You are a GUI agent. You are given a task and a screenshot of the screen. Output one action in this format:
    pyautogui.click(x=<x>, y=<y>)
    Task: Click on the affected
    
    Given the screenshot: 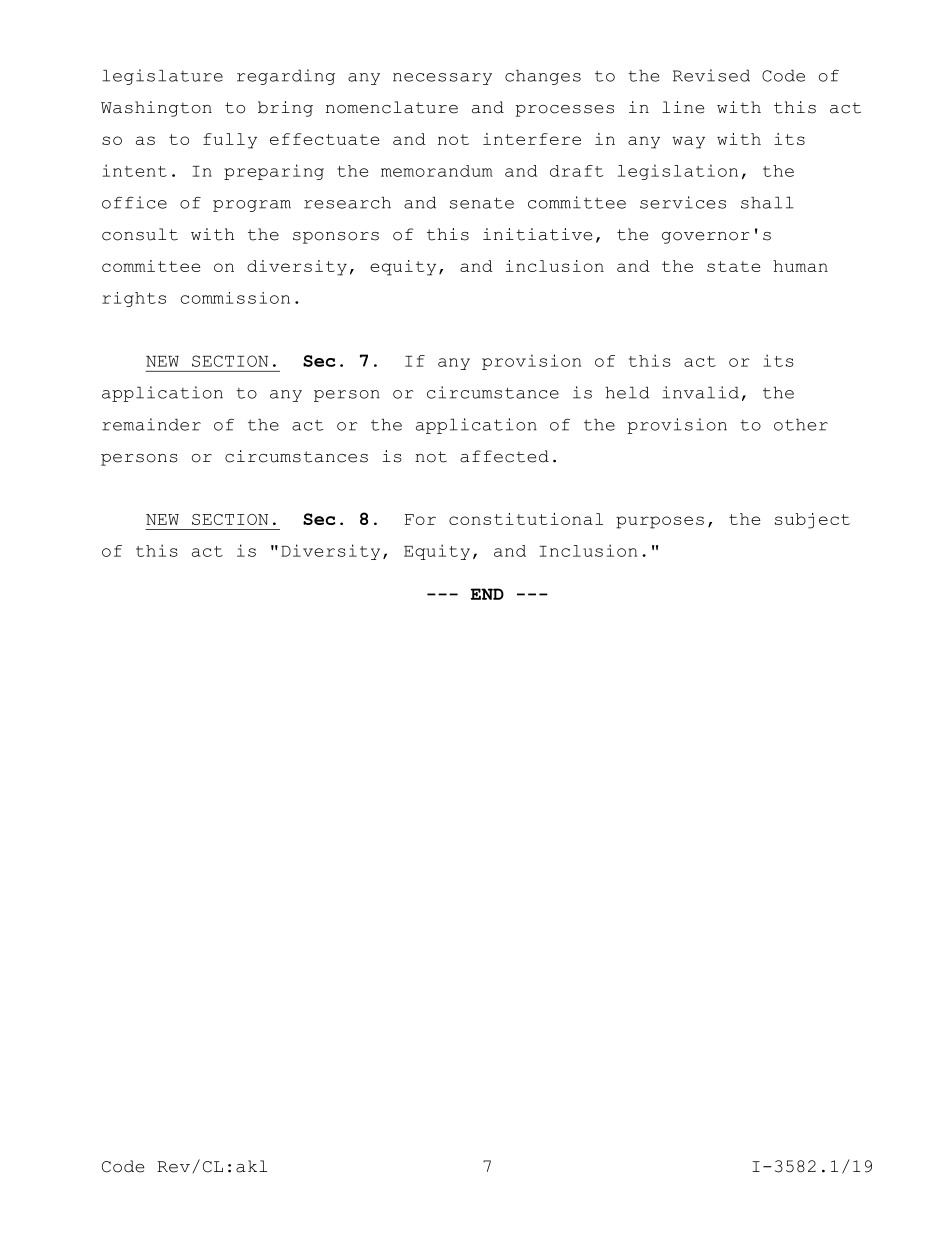 What is the action you would take?
    pyautogui.click(x=504, y=456)
